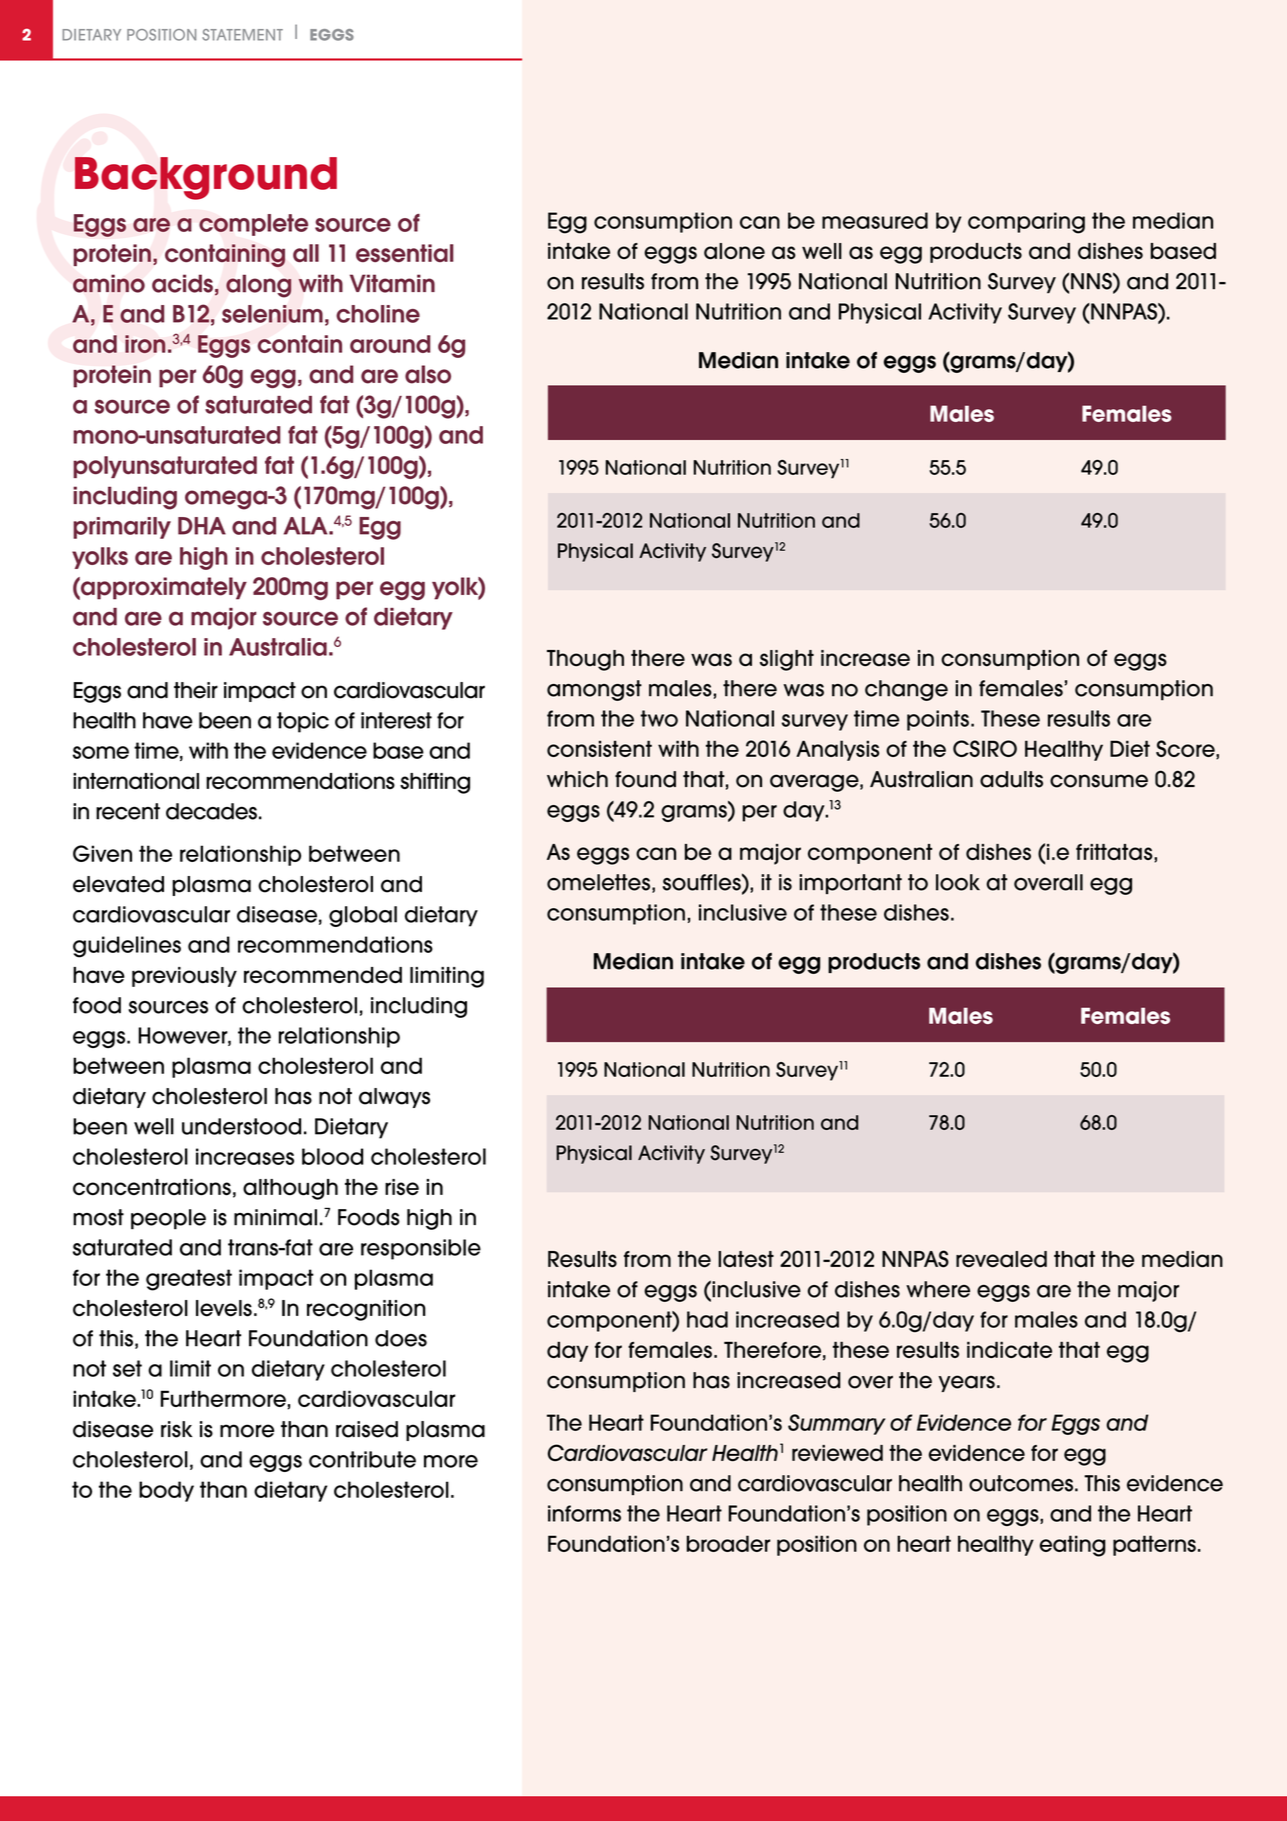 Image resolution: width=1287 pixels, height=1821 pixels. I want to click on measured, so click(875, 220).
